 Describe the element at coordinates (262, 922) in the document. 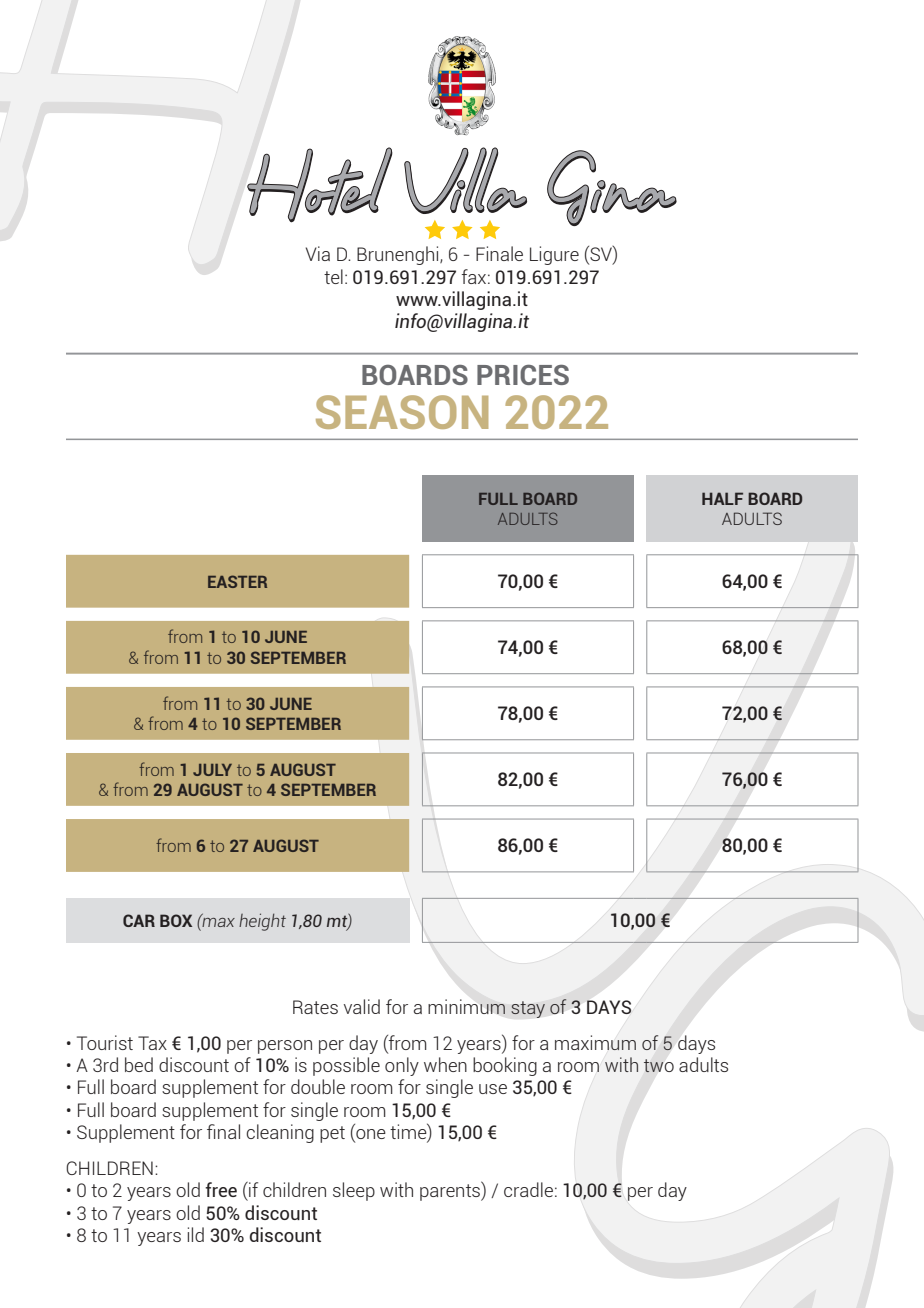

I see `height` at that location.
